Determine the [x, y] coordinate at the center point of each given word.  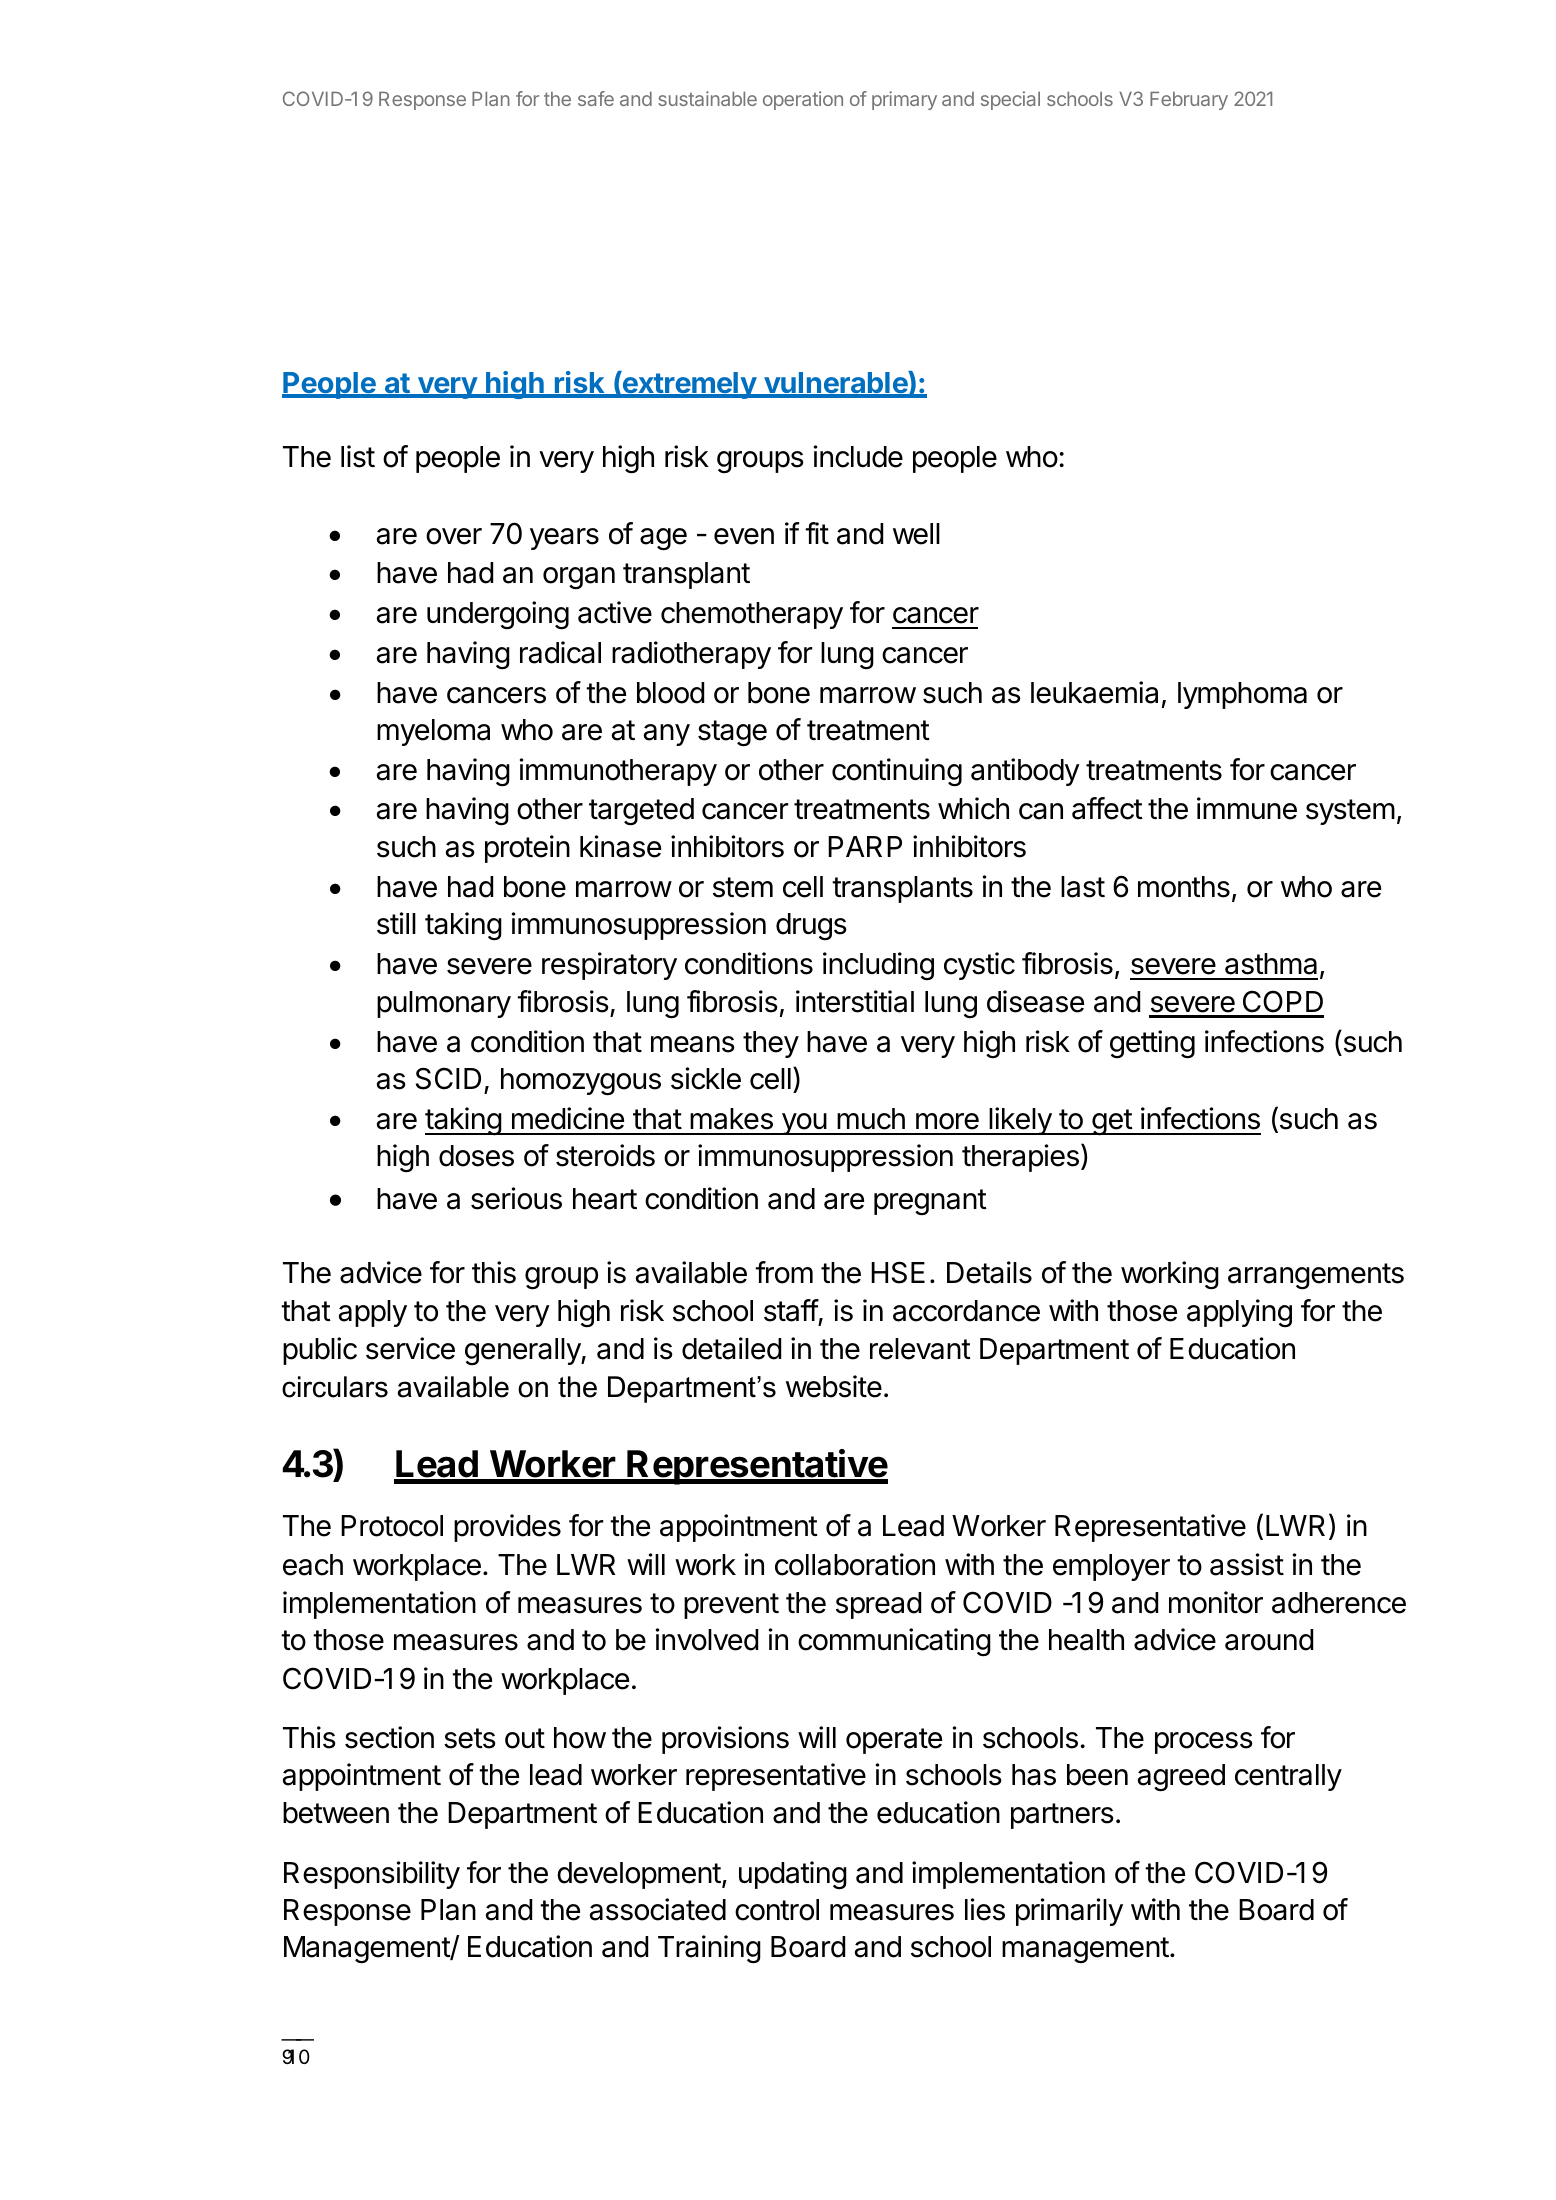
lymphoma [1242, 695]
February [1189, 100]
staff [791, 1310]
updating [793, 1875]
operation [803, 100]
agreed [1181, 1778]
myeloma [433, 732]
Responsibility [372, 1875]
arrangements [1316, 1276]
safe [596, 98]
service [410, 1348]
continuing [897, 772]
